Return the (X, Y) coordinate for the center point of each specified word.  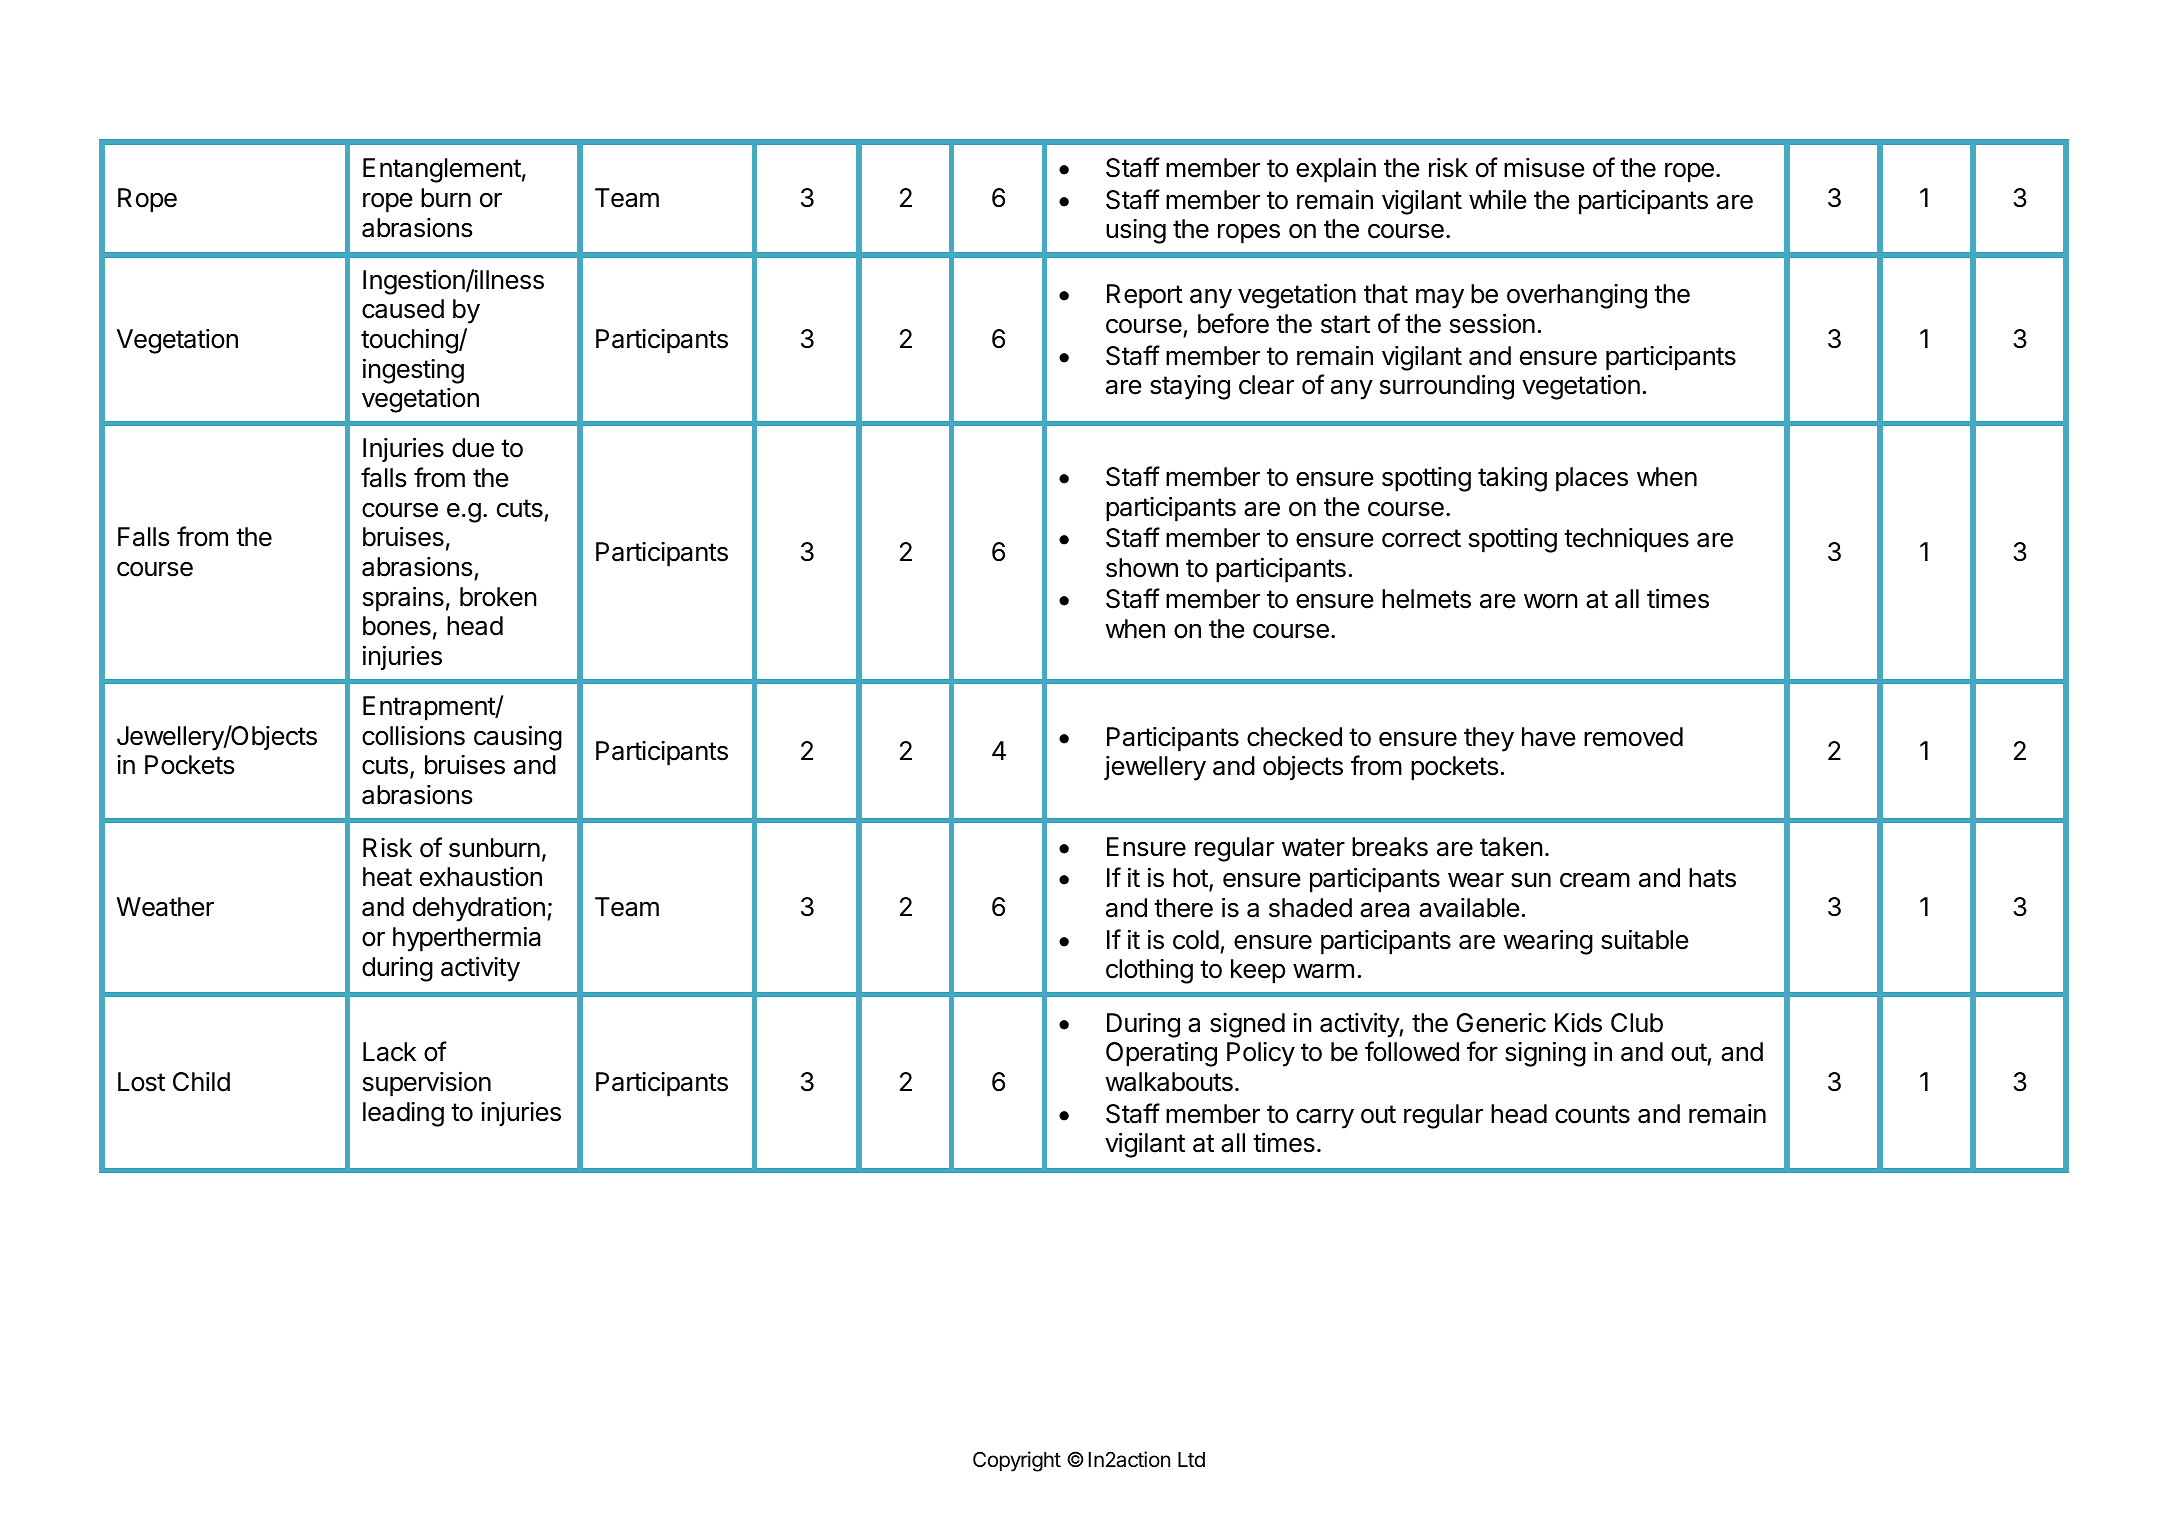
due (473, 448)
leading (403, 1114)
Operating (1161, 1054)
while (1498, 200)
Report (1145, 296)
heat (387, 877)
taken (1511, 847)
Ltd (1191, 1460)
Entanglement (442, 170)
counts (1592, 1114)
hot (1190, 878)
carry (1325, 1118)
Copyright (1017, 1461)
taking (1512, 479)
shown (1142, 568)
